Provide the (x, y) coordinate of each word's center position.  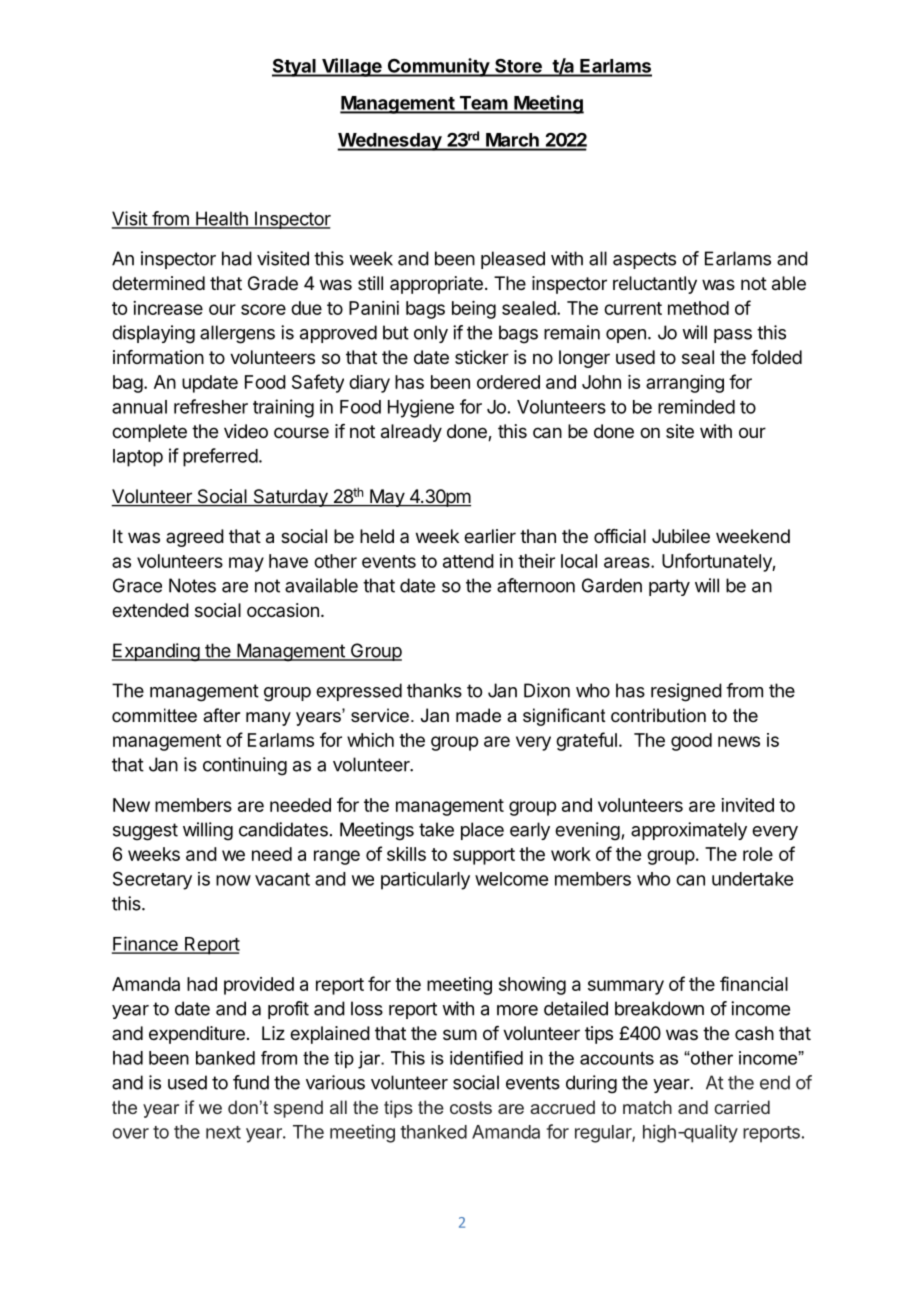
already (411, 433)
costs (471, 1107)
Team (483, 104)
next (223, 1132)
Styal (295, 67)
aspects (644, 260)
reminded (696, 406)
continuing (245, 766)
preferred (220, 457)
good (691, 742)
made (478, 715)
